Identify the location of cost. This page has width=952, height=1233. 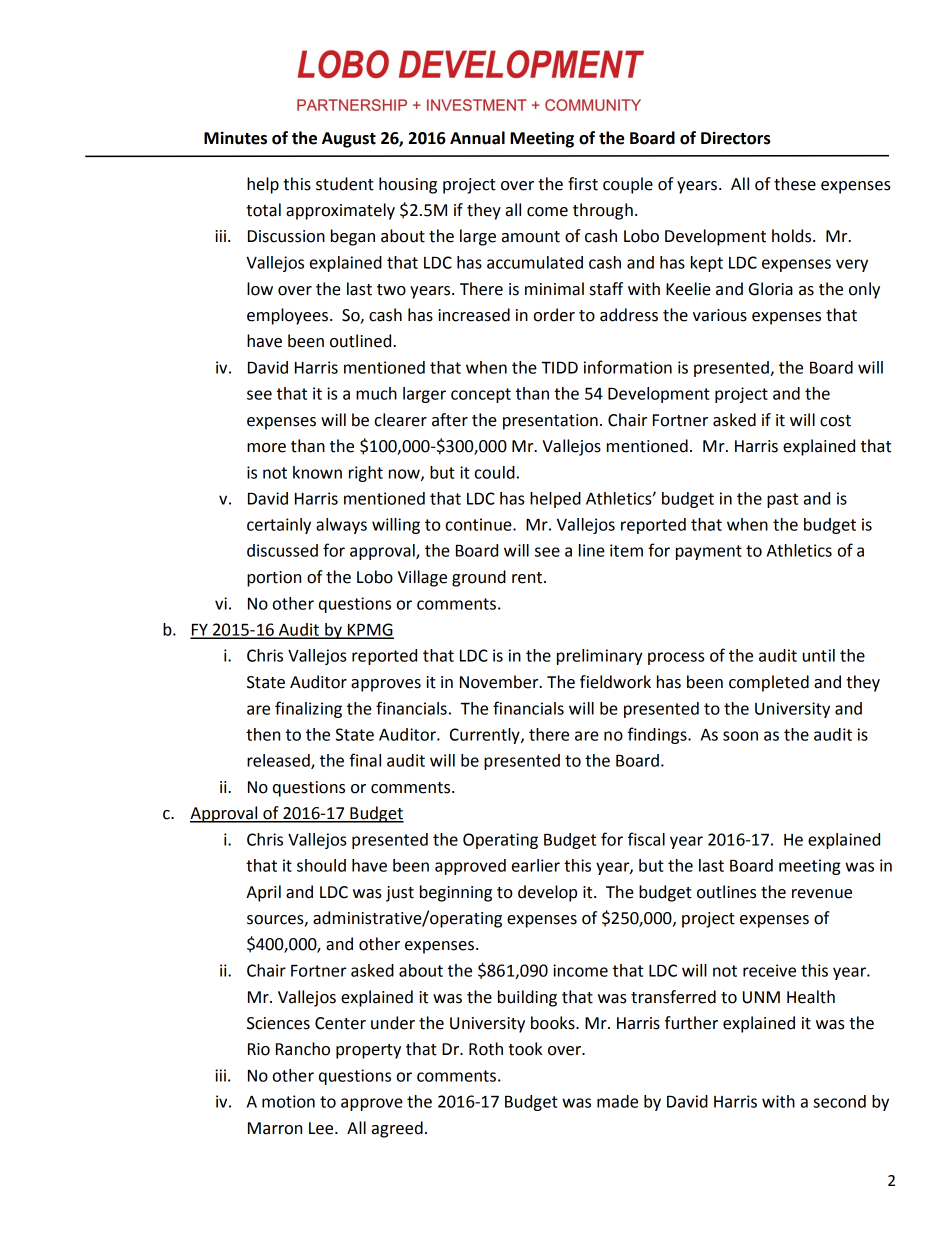
(835, 421).
